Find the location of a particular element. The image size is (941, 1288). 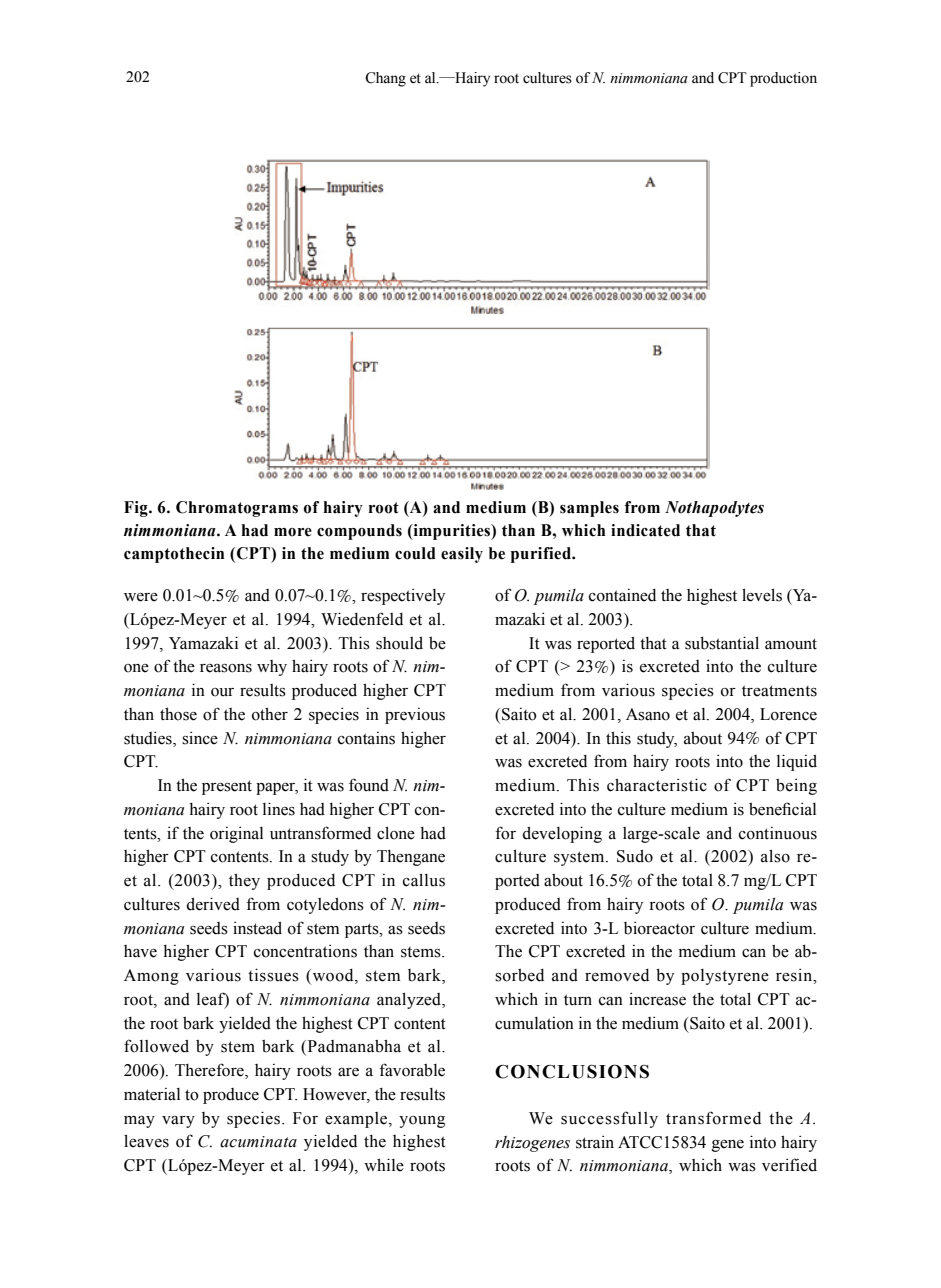

reasons is located at coordinates (226, 668).
